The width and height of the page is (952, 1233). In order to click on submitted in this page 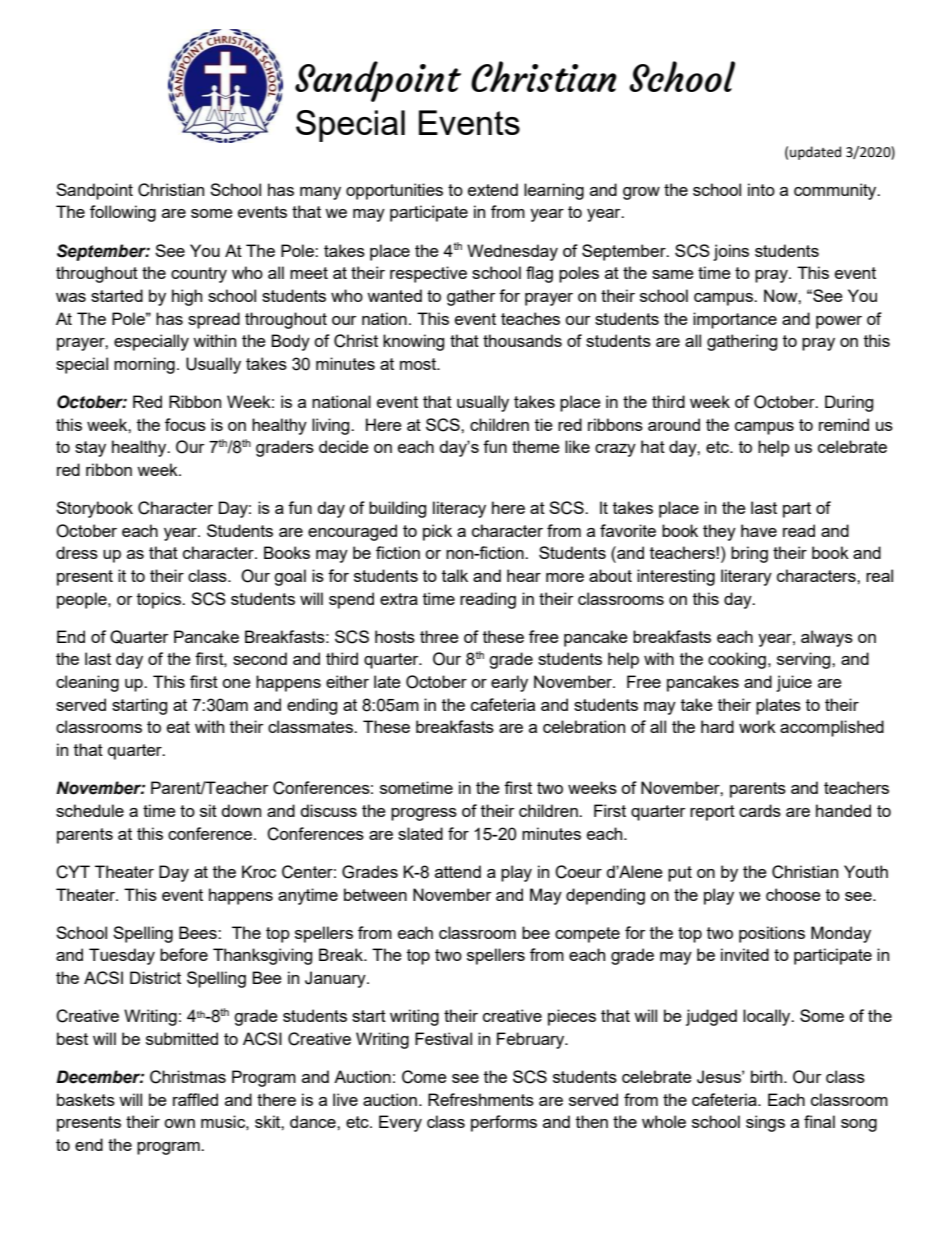, I will do `click(182, 1038)`.
